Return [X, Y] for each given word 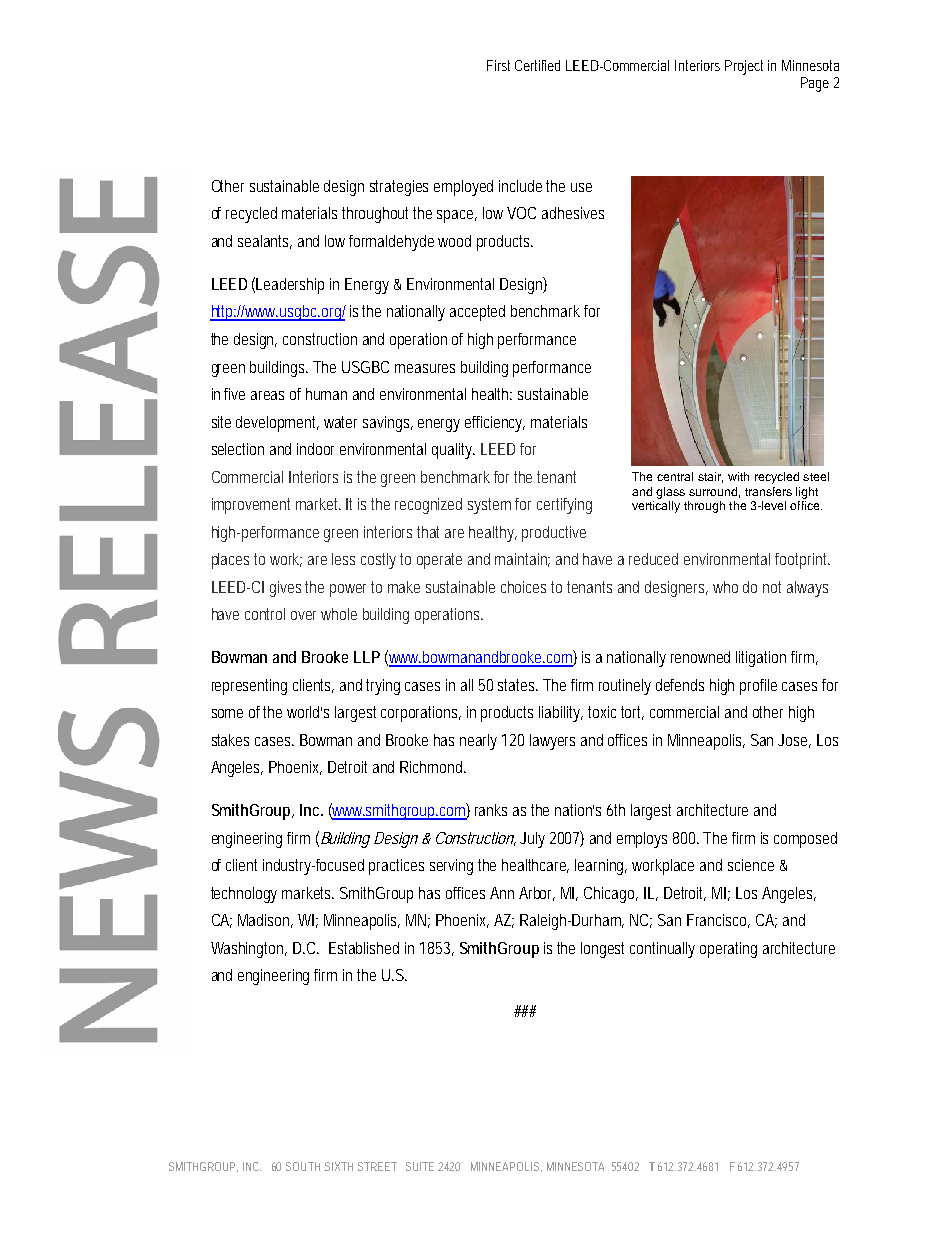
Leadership [290, 286]
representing [249, 687]
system [489, 506]
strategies [399, 188]
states [518, 685]
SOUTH [303, 1166]
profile [758, 687]
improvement [251, 506]
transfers [768, 491]
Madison [265, 921]
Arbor [537, 894]
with [738, 476]
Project [744, 67]
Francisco [718, 921]
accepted [477, 313]
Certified [537, 65]
